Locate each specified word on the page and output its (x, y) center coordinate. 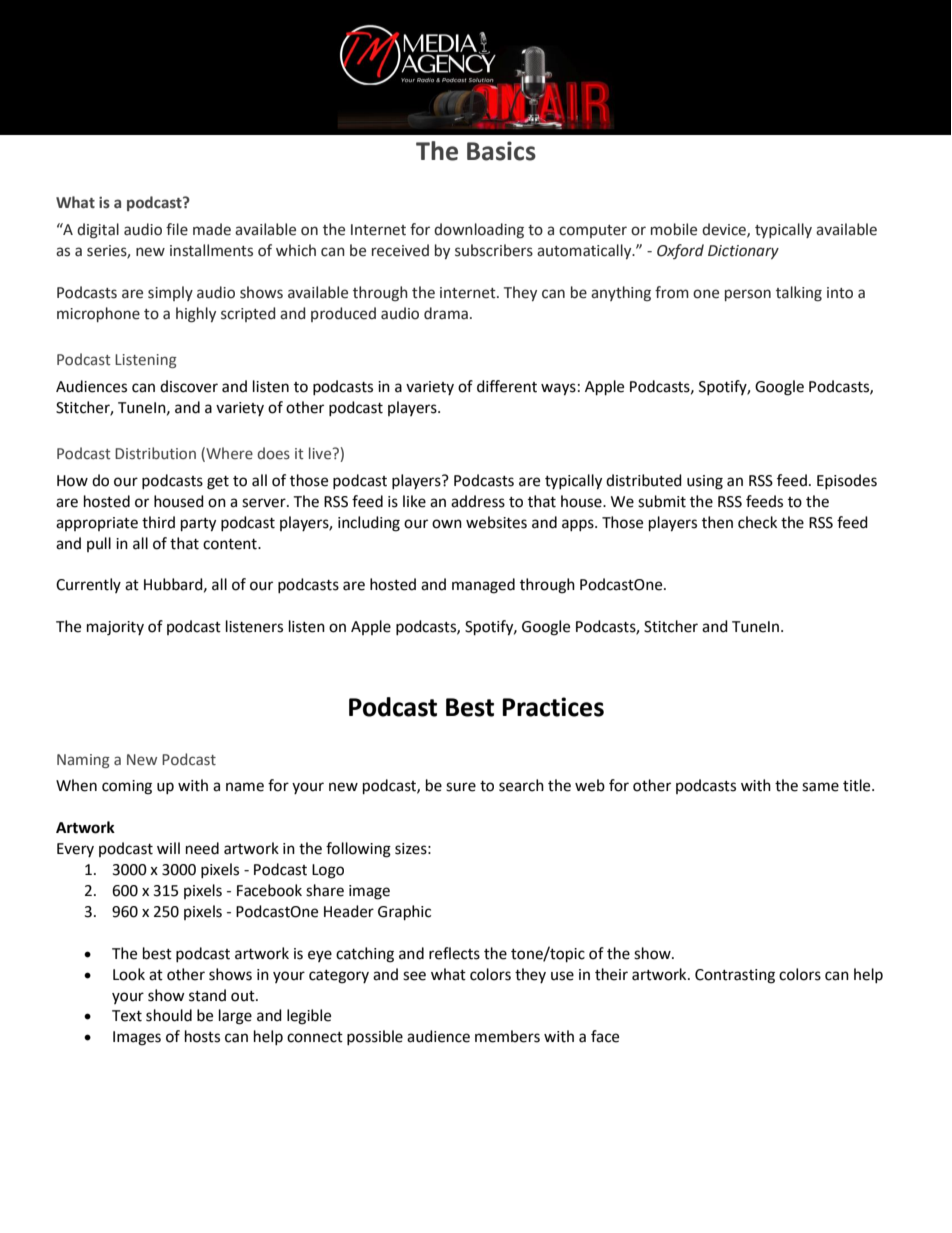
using (705, 482)
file (177, 229)
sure (461, 787)
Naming (83, 761)
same (820, 787)
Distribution (155, 453)
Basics (501, 151)
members (507, 1036)
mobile (674, 229)
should (169, 1015)
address (478, 501)
